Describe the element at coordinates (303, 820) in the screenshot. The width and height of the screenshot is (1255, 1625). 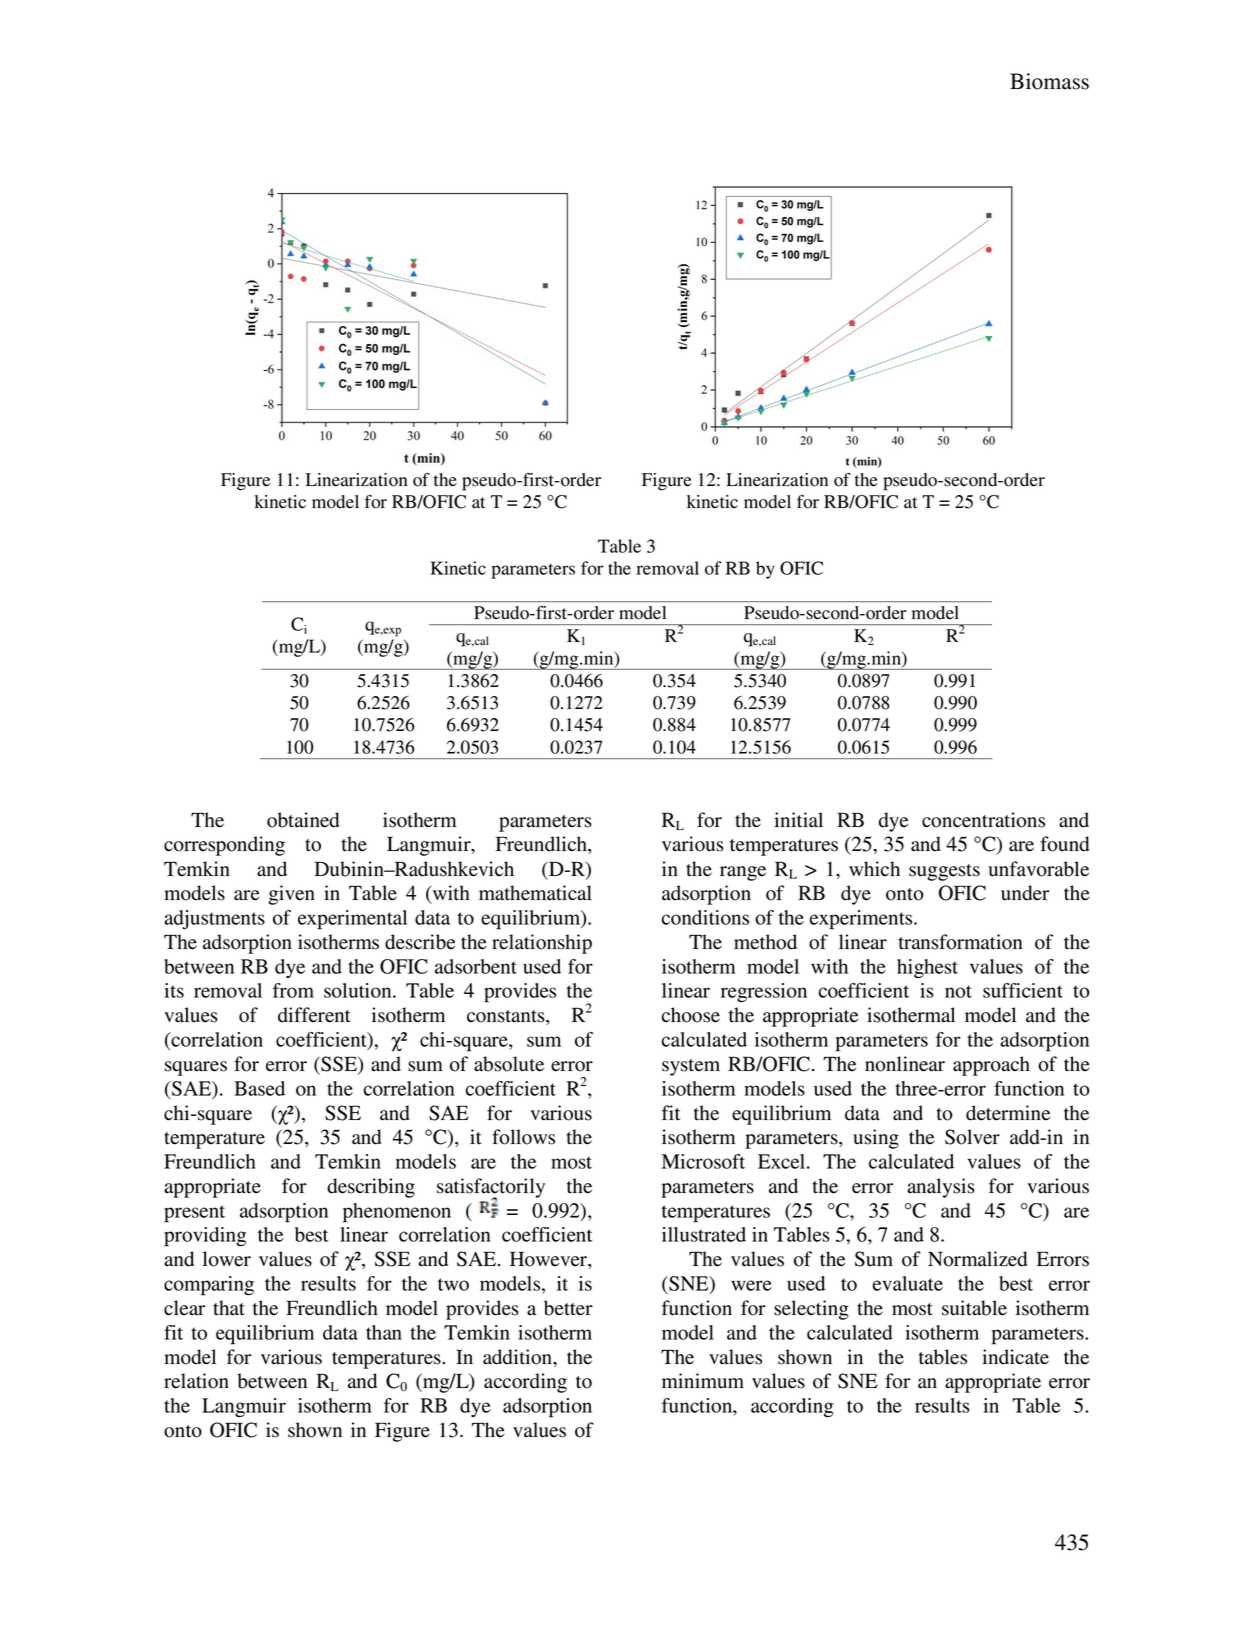
I see `obtained` at that location.
